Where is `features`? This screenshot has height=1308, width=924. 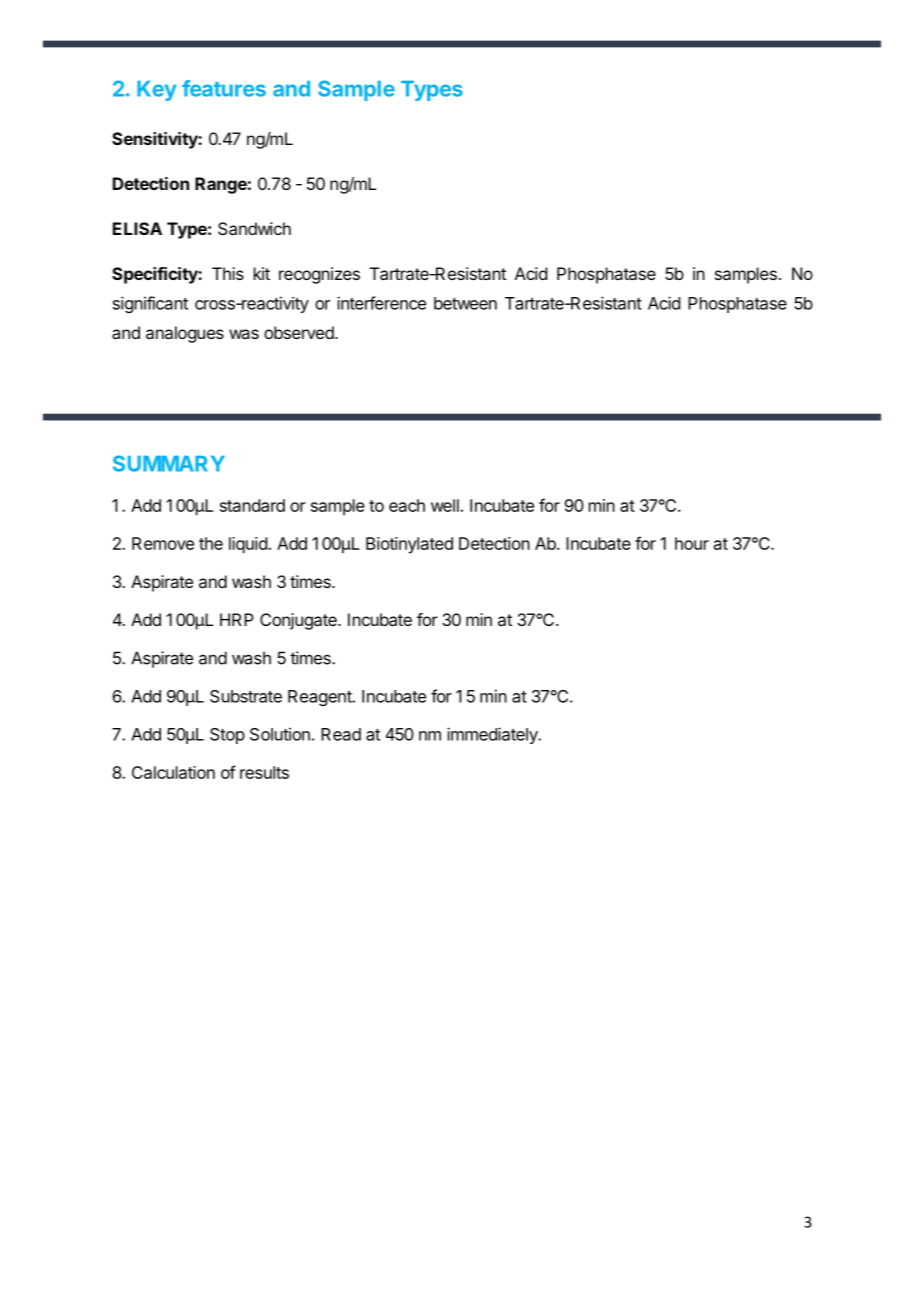
features is located at coordinates (224, 88).
